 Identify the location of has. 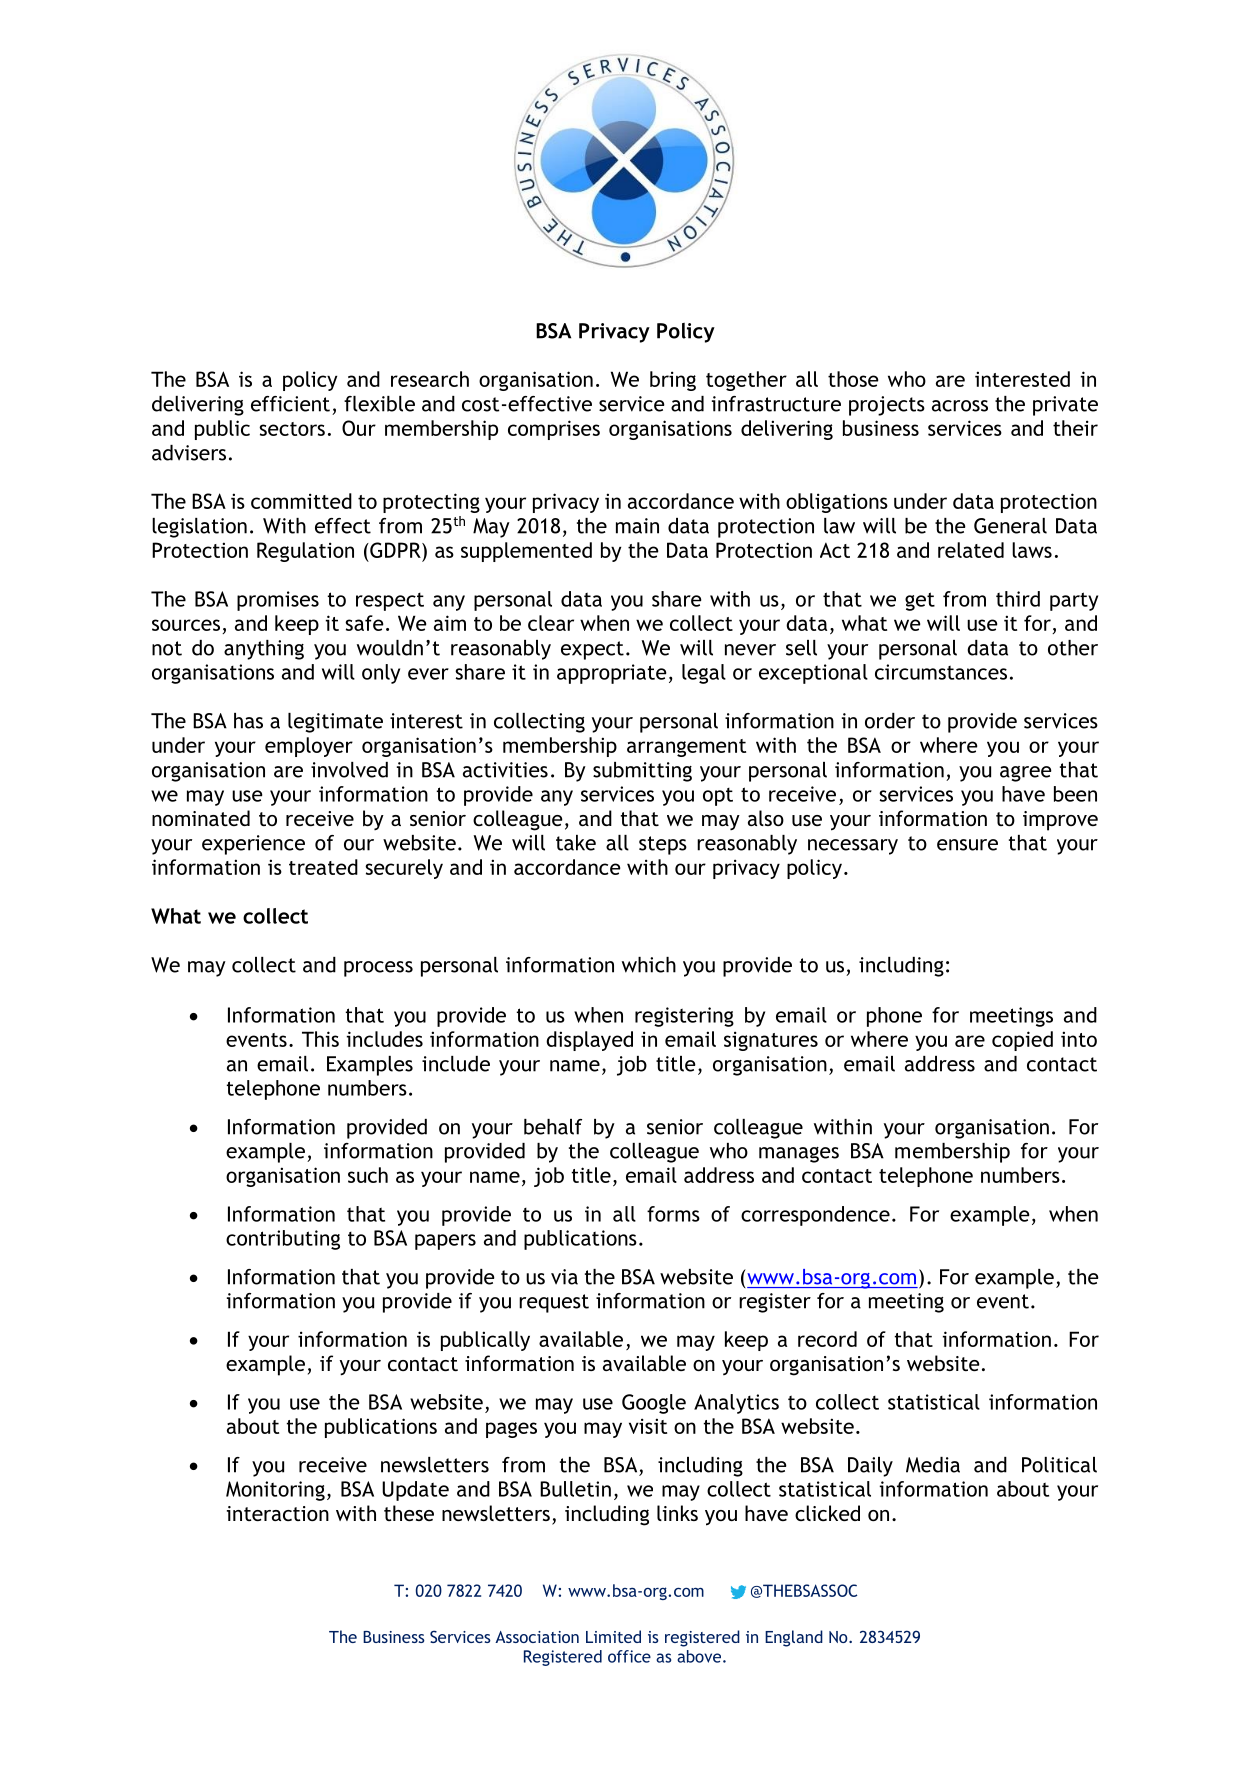
(248, 721).
